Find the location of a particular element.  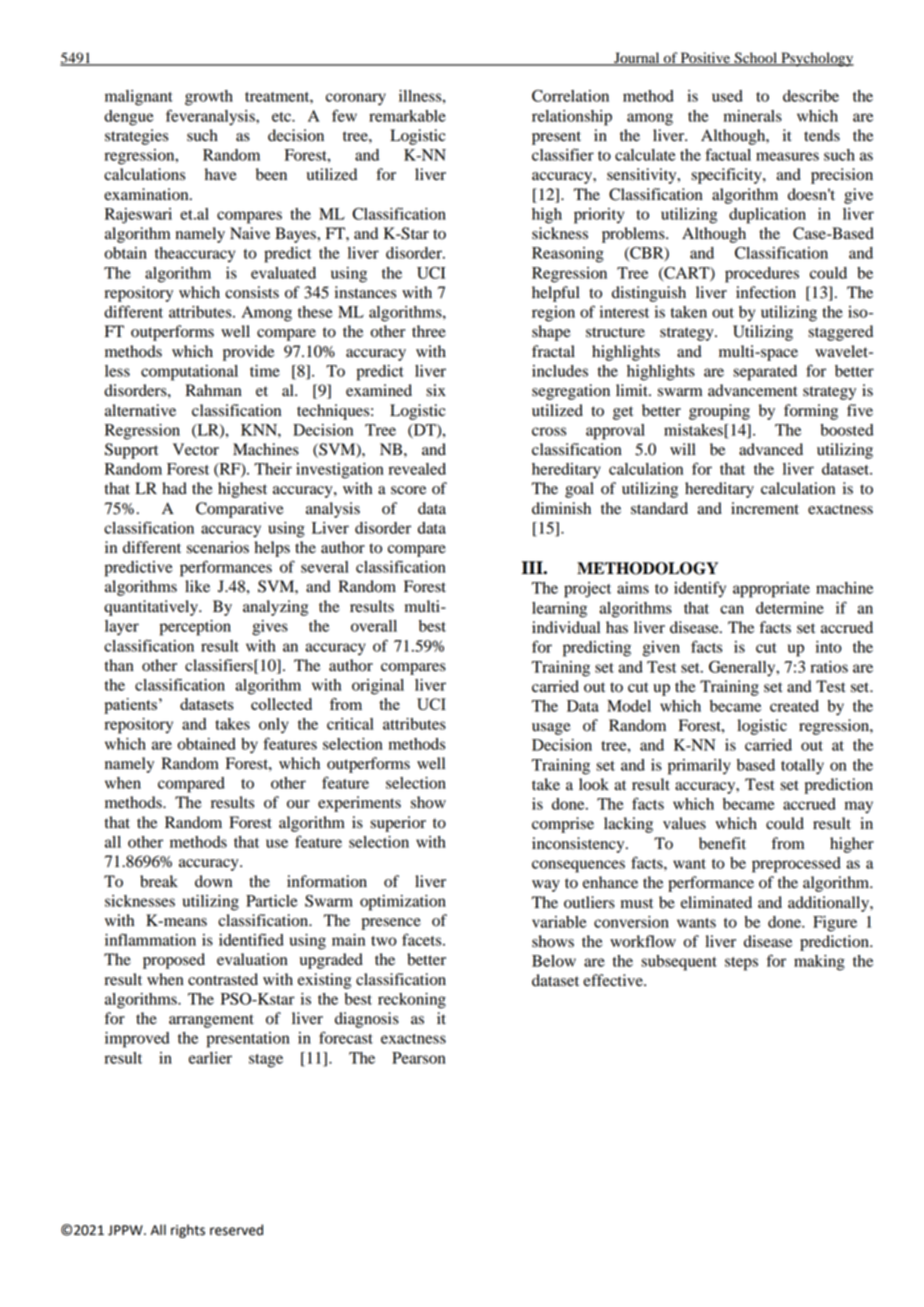

minerals is located at coordinates (753, 116).
